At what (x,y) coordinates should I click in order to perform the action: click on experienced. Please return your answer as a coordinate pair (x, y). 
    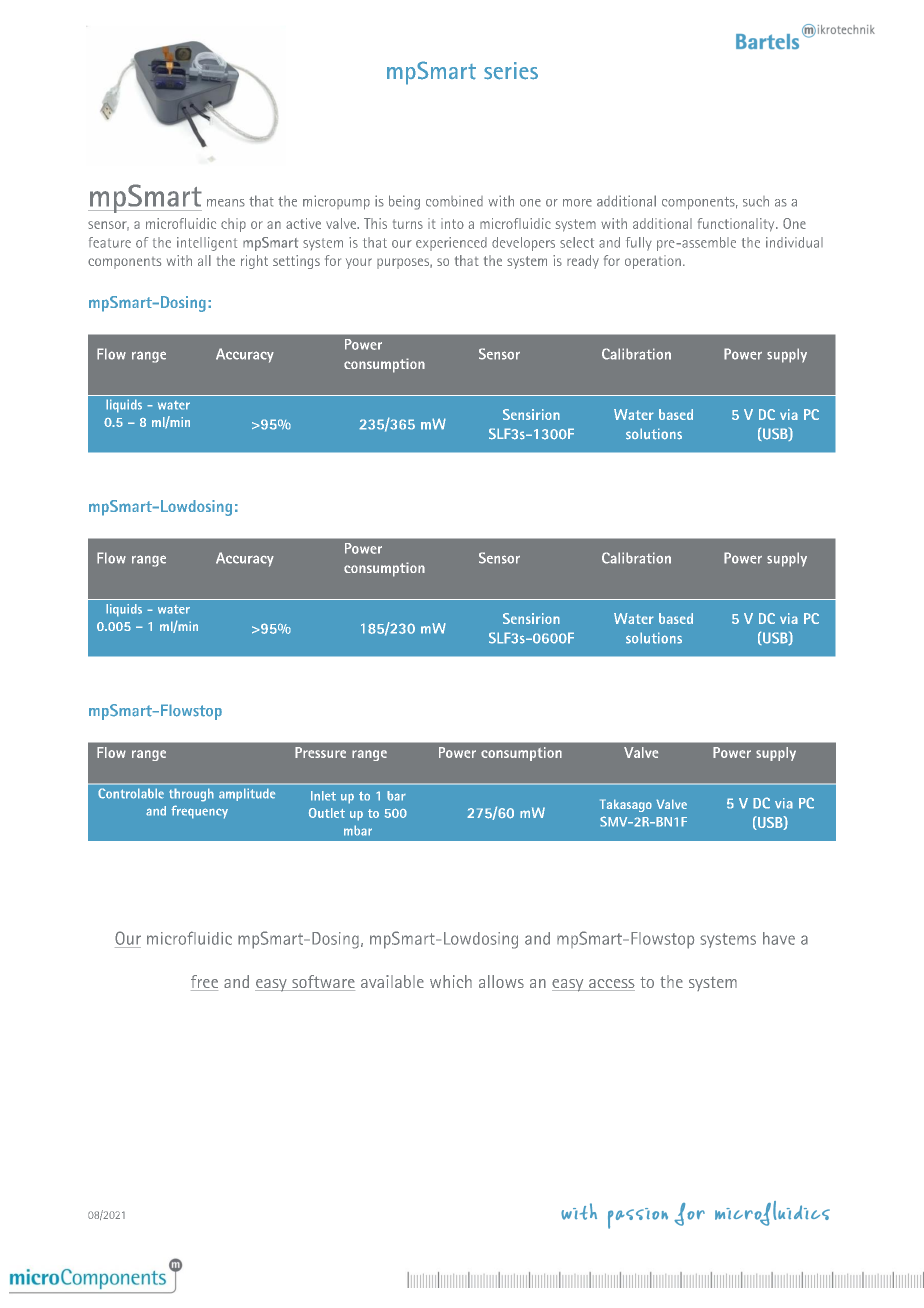
    Looking at the image, I should click on (451, 244).
